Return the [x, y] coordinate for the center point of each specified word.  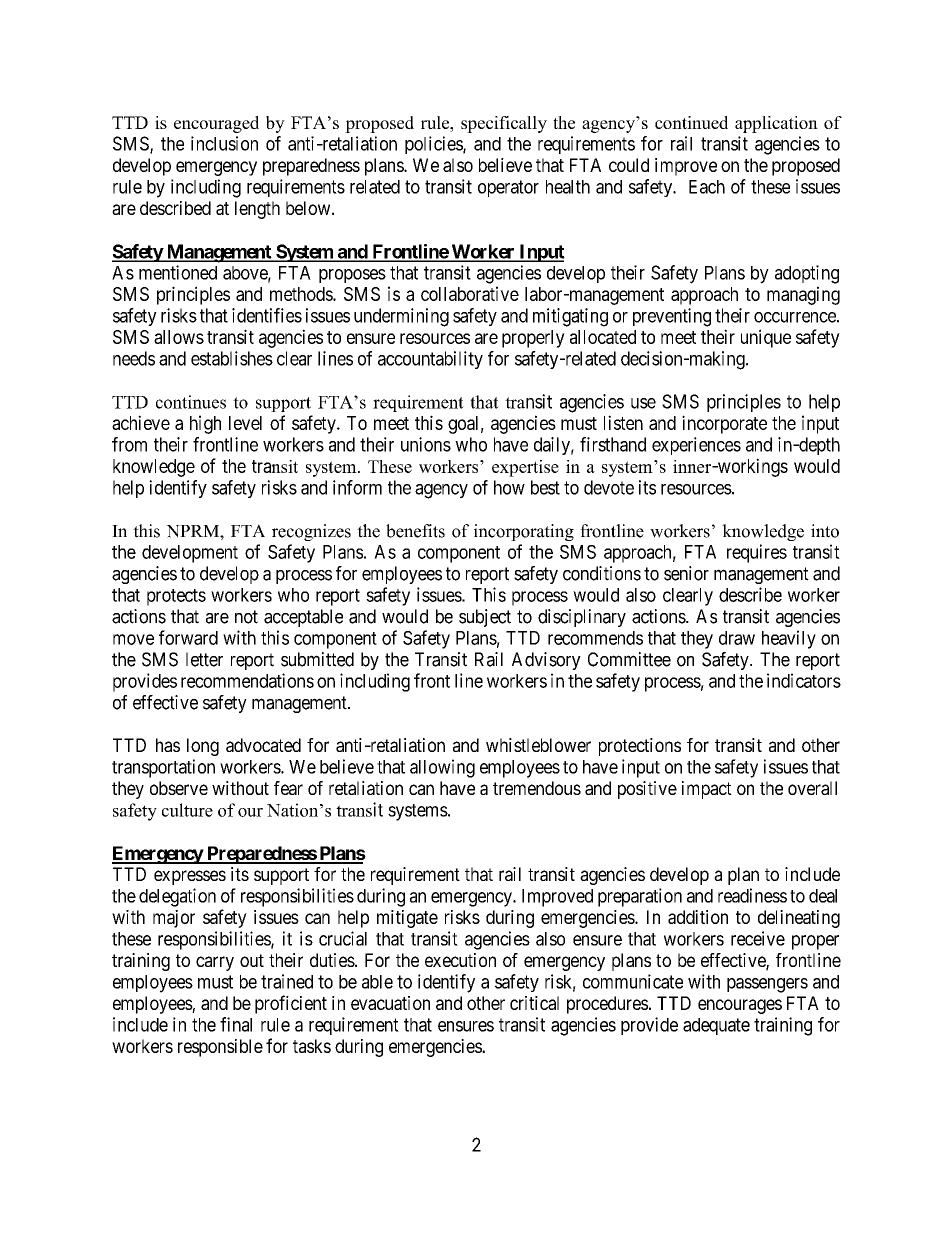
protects [176, 597]
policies [434, 145]
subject [485, 618]
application [776, 124]
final [236, 1024]
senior [686, 573]
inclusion [224, 143]
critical [534, 1003]
